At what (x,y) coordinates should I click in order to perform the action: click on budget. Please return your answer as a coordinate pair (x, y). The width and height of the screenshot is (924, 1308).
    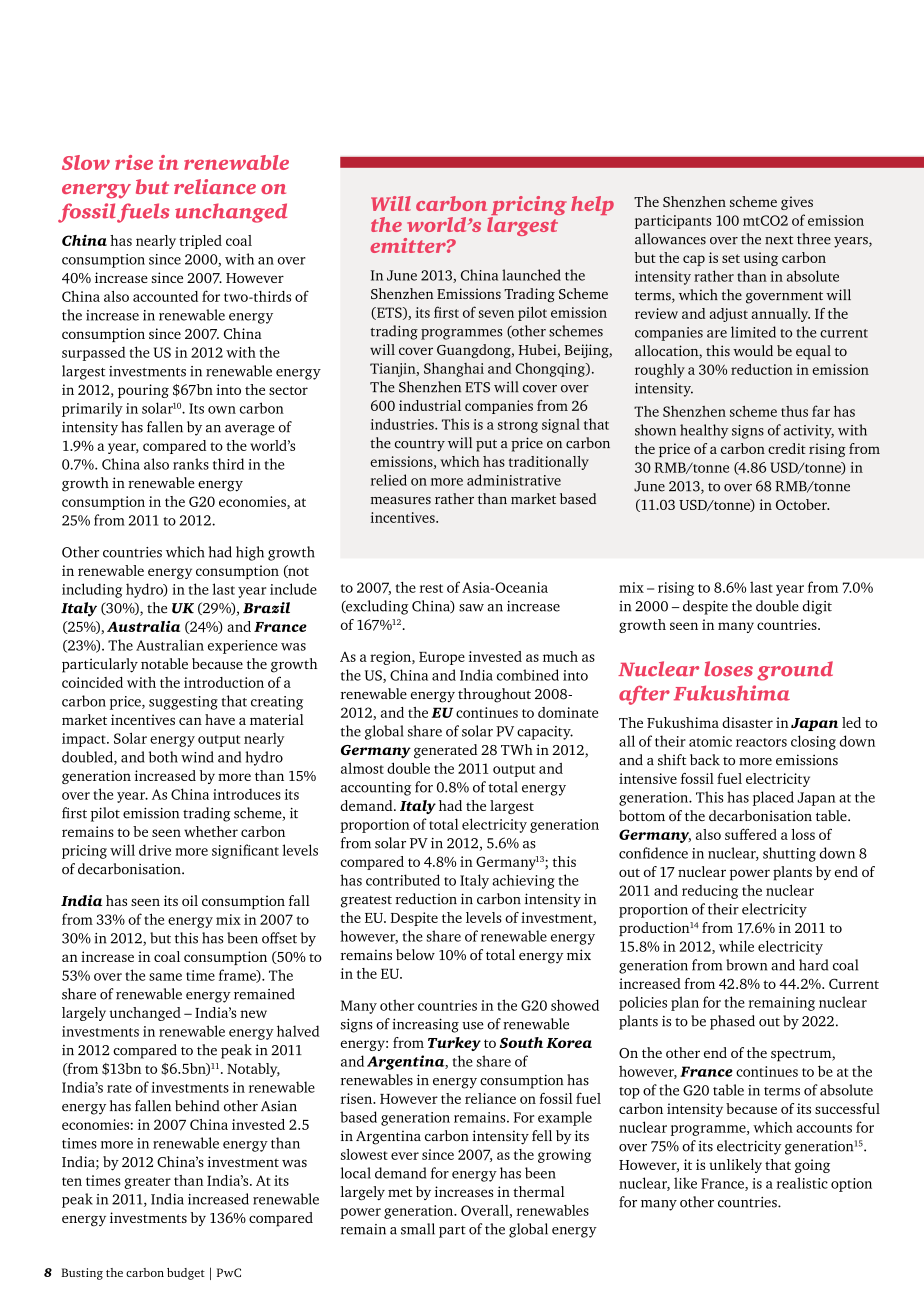
    Looking at the image, I should click on (186, 1274).
